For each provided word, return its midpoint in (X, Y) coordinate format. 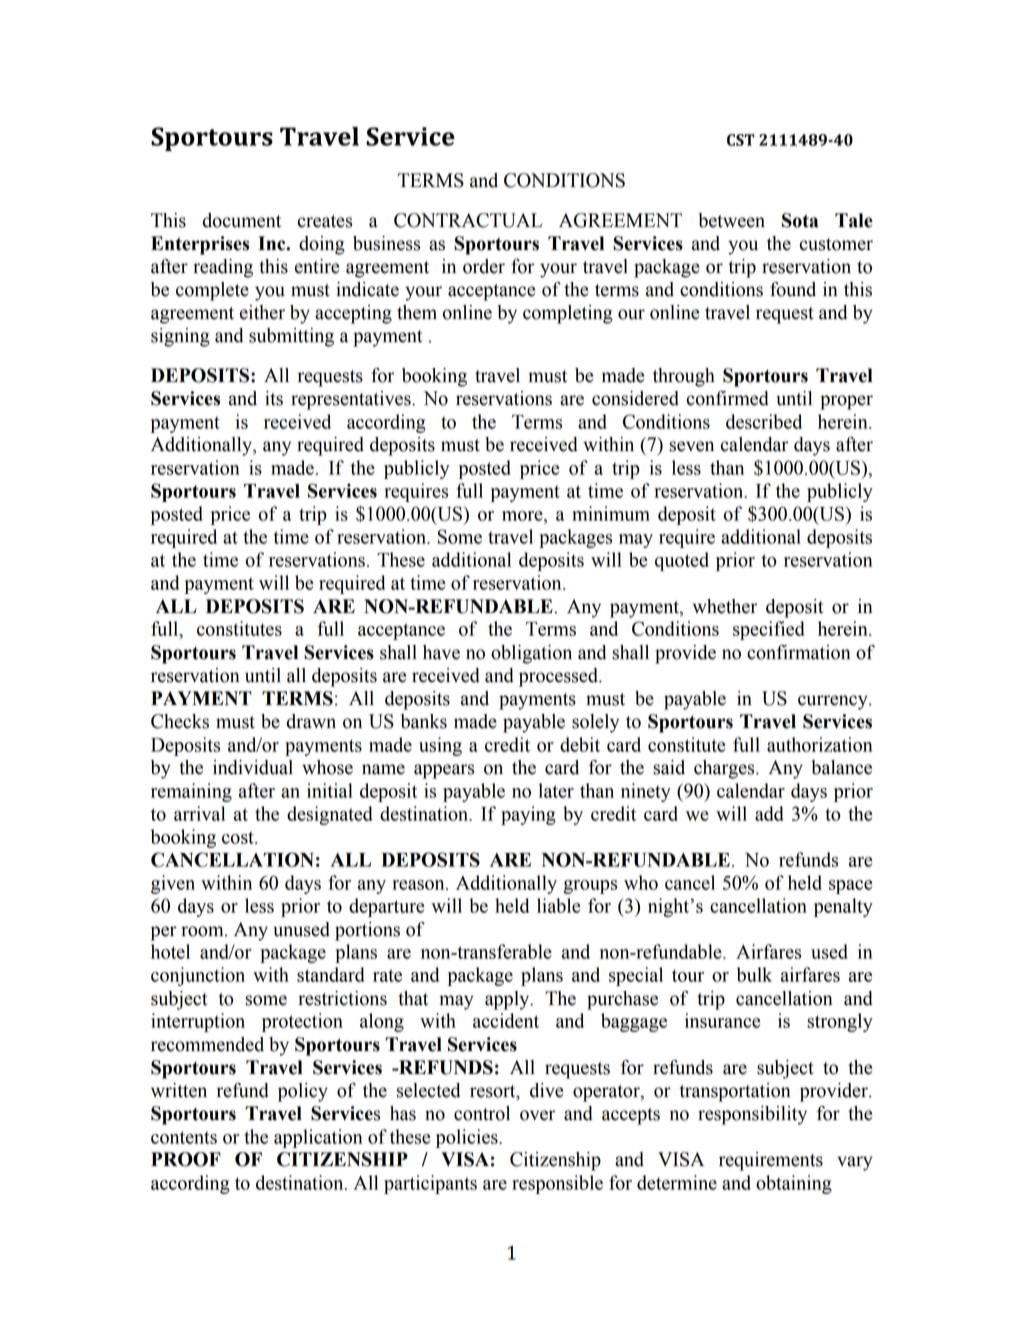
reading (223, 268)
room (203, 931)
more (523, 516)
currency (834, 702)
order (484, 266)
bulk (754, 974)
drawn (311, 721)
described (764, 421)
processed (559, 677)
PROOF (186, 1159)
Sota (800, 220)
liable (558, 905)
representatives (352, 400)
